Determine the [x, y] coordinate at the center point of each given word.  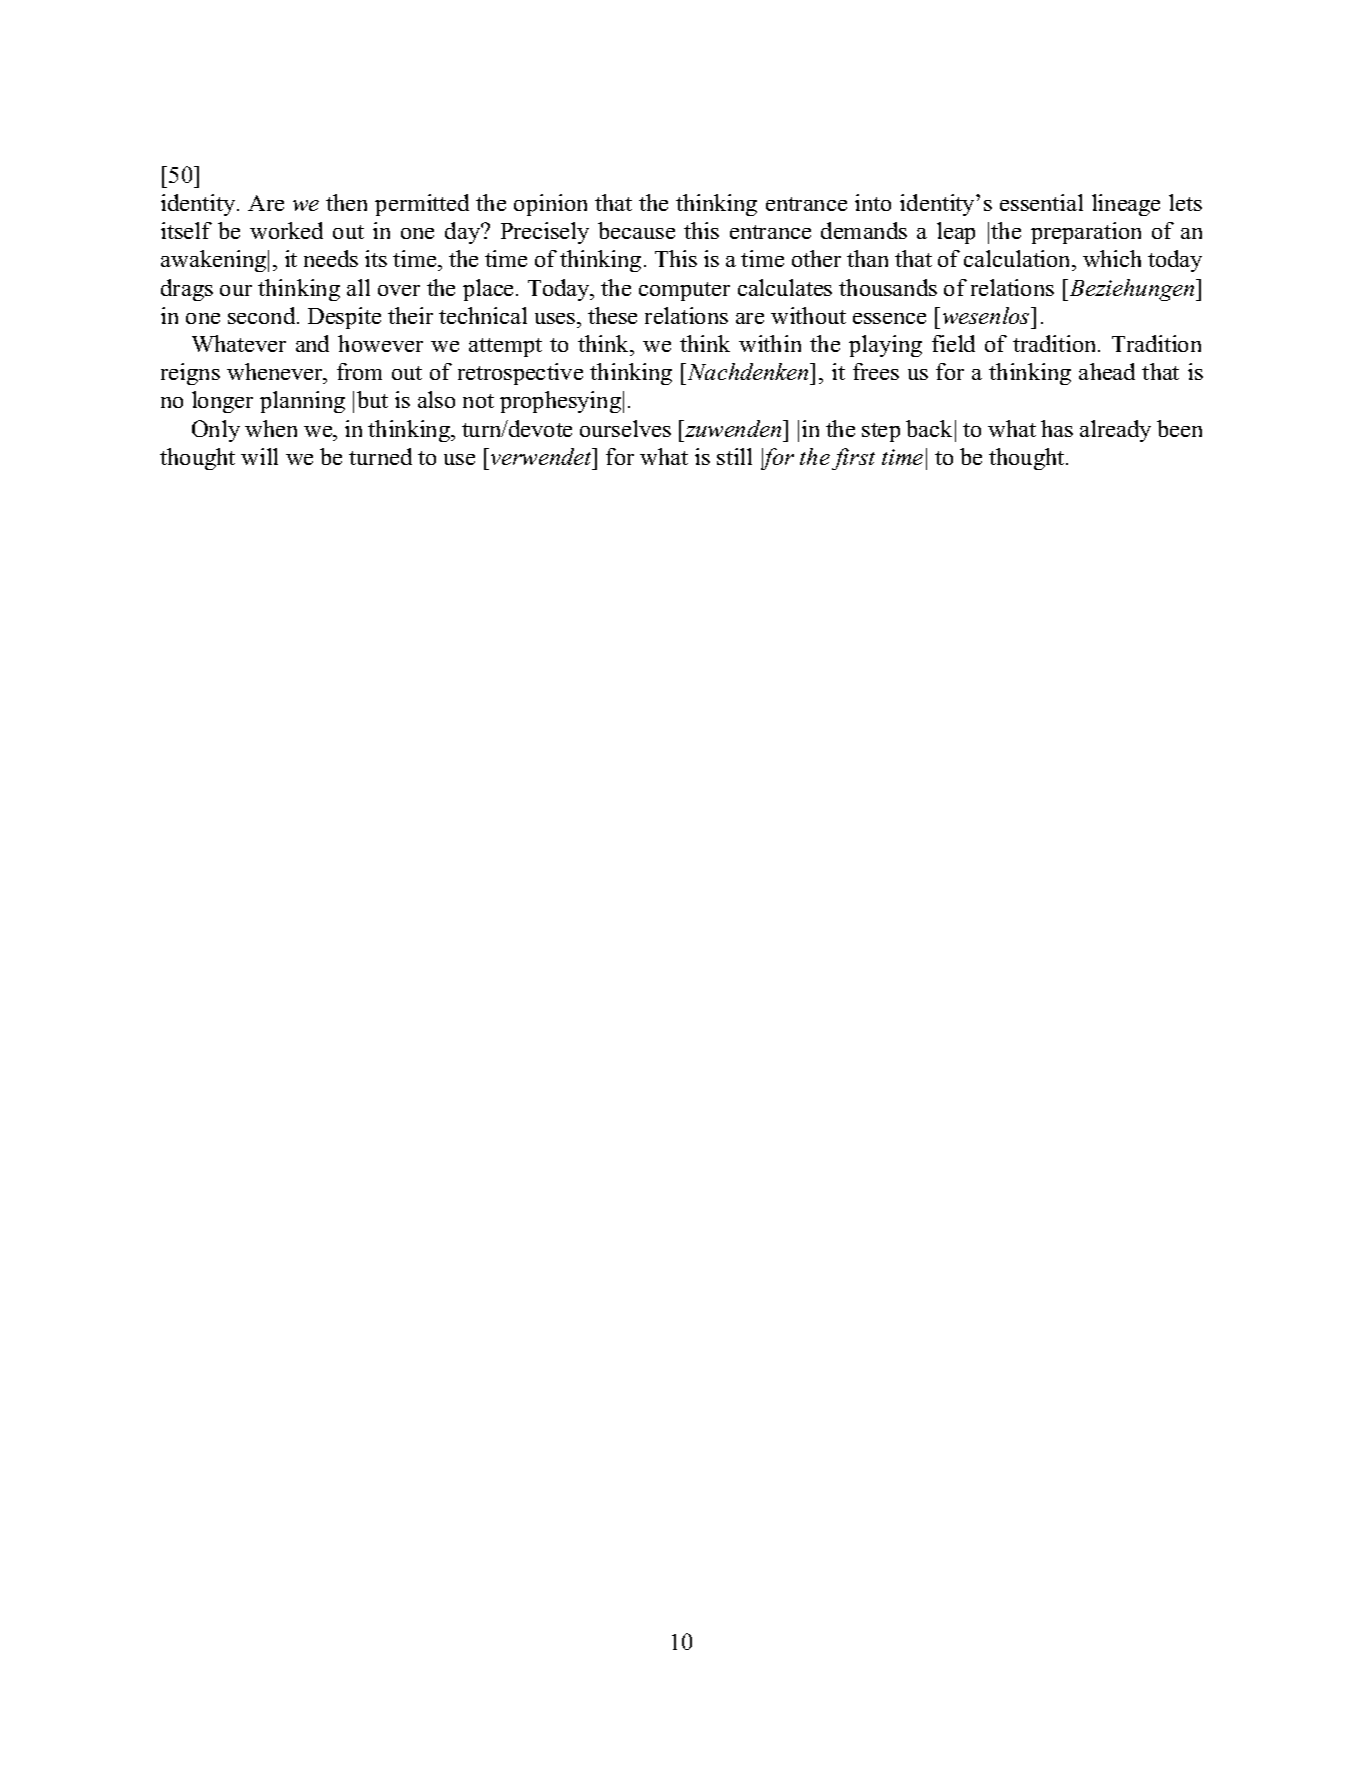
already [1115, 431]
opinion [550, 205]
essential [1041, 202]
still [734, 456]
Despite [344, 318]
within [770, 343]
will [259, 456]
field [953, 343]
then [346, 202]
